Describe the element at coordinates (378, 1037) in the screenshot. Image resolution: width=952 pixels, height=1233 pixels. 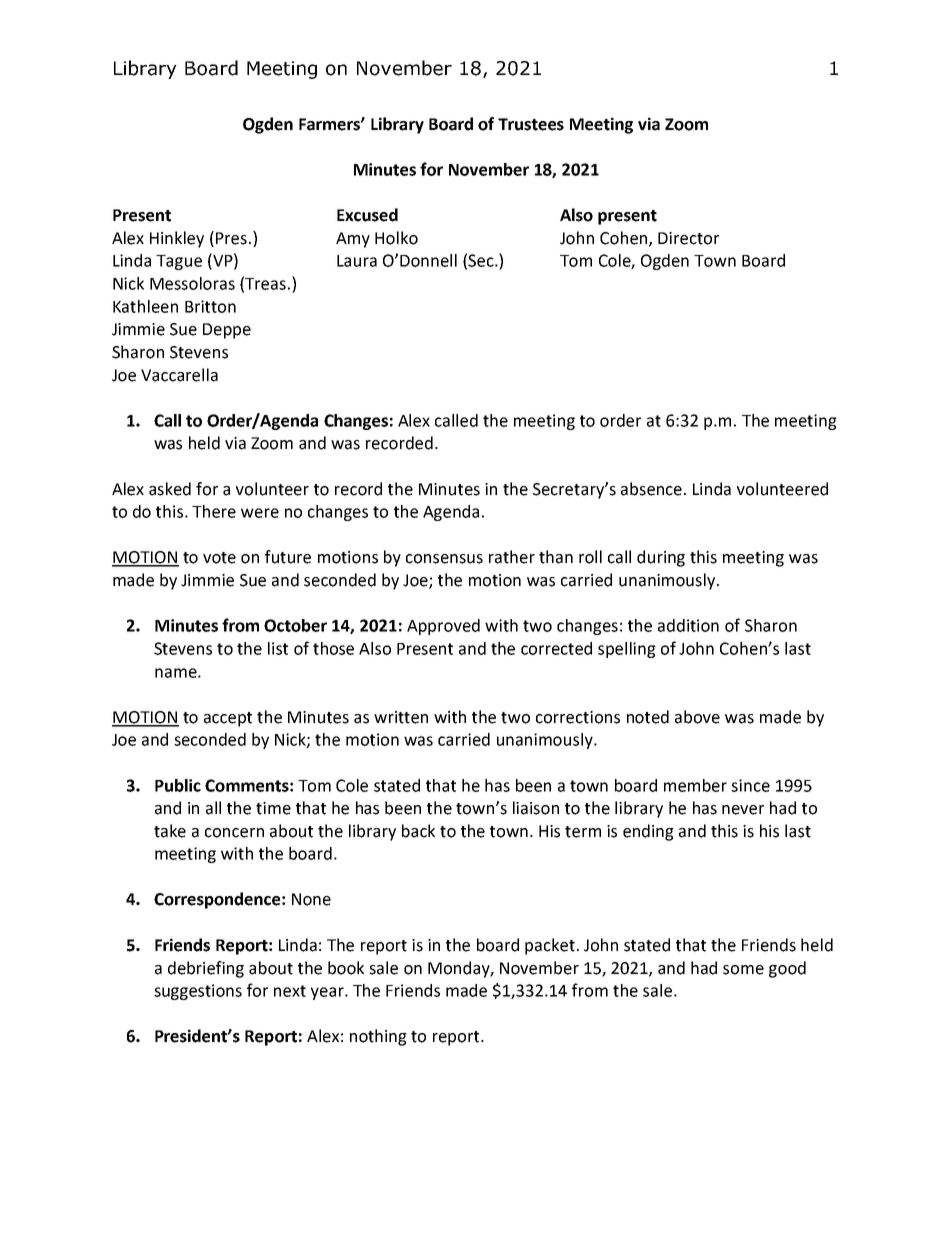
I see `nothing` at that location.
